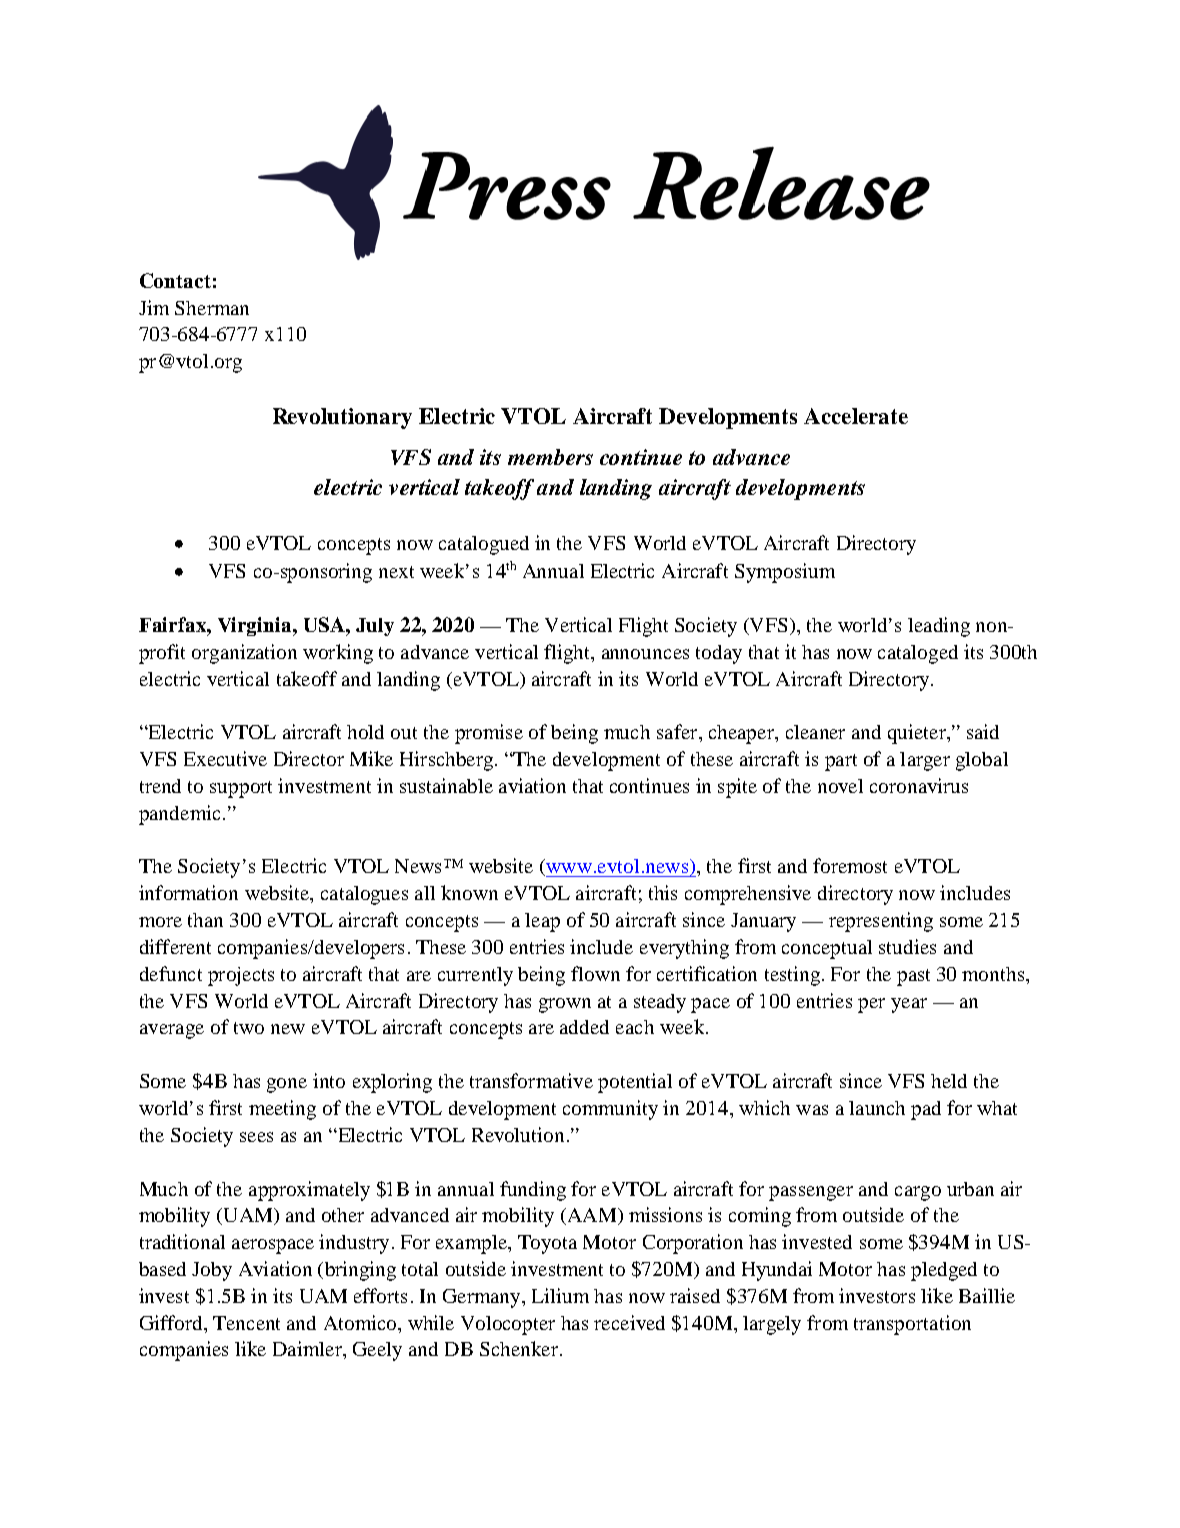 This screenshot has height=1528, width=1180. I want to click on coronavirus, so click(919, 785).
